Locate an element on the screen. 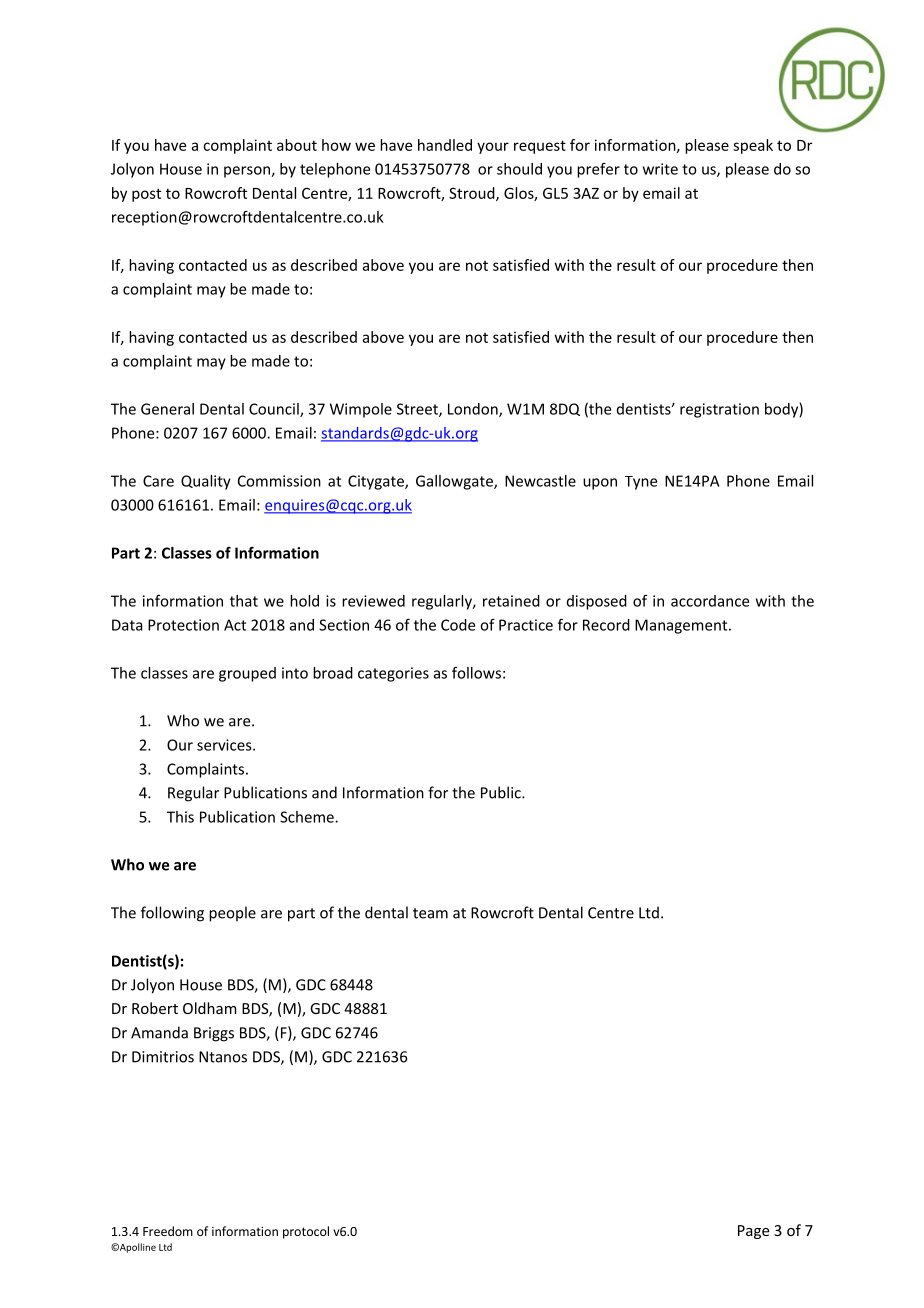 Image resolution: width=924 pixels, height=1308 pixels. people is located at coordinates (232, 914).
